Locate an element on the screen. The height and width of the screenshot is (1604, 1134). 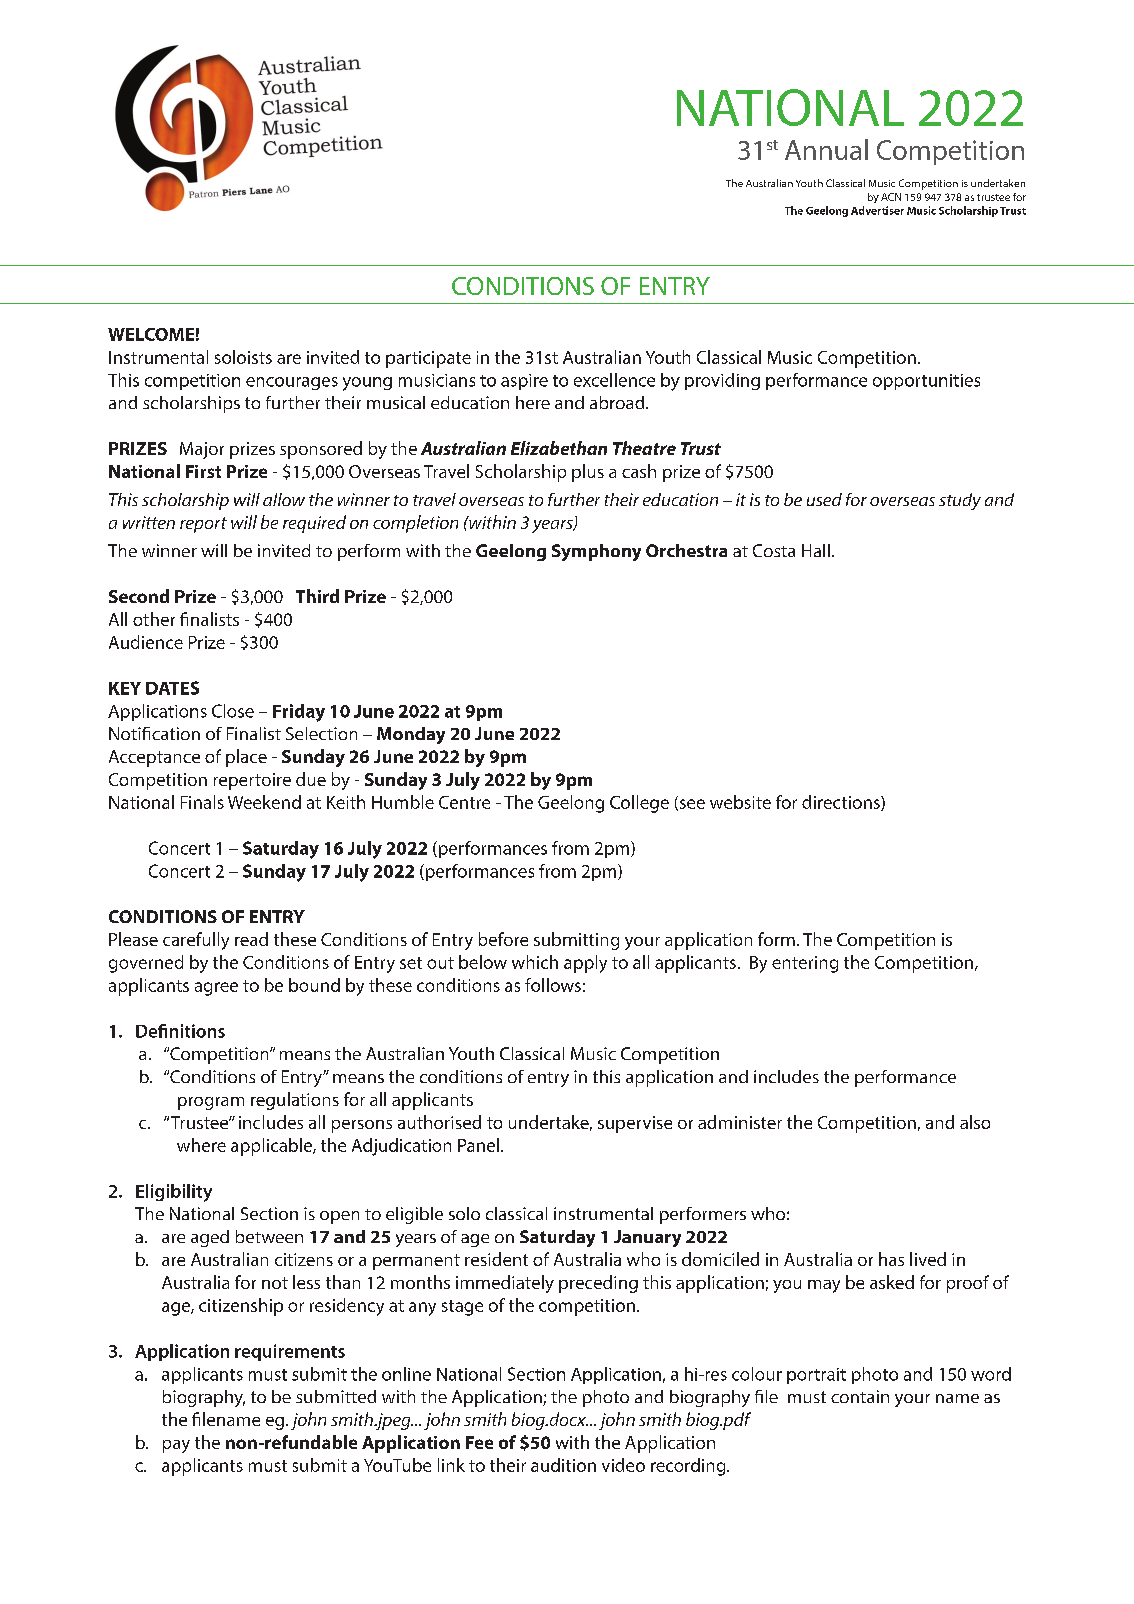
contain is located at coordinates (860, 1396).
